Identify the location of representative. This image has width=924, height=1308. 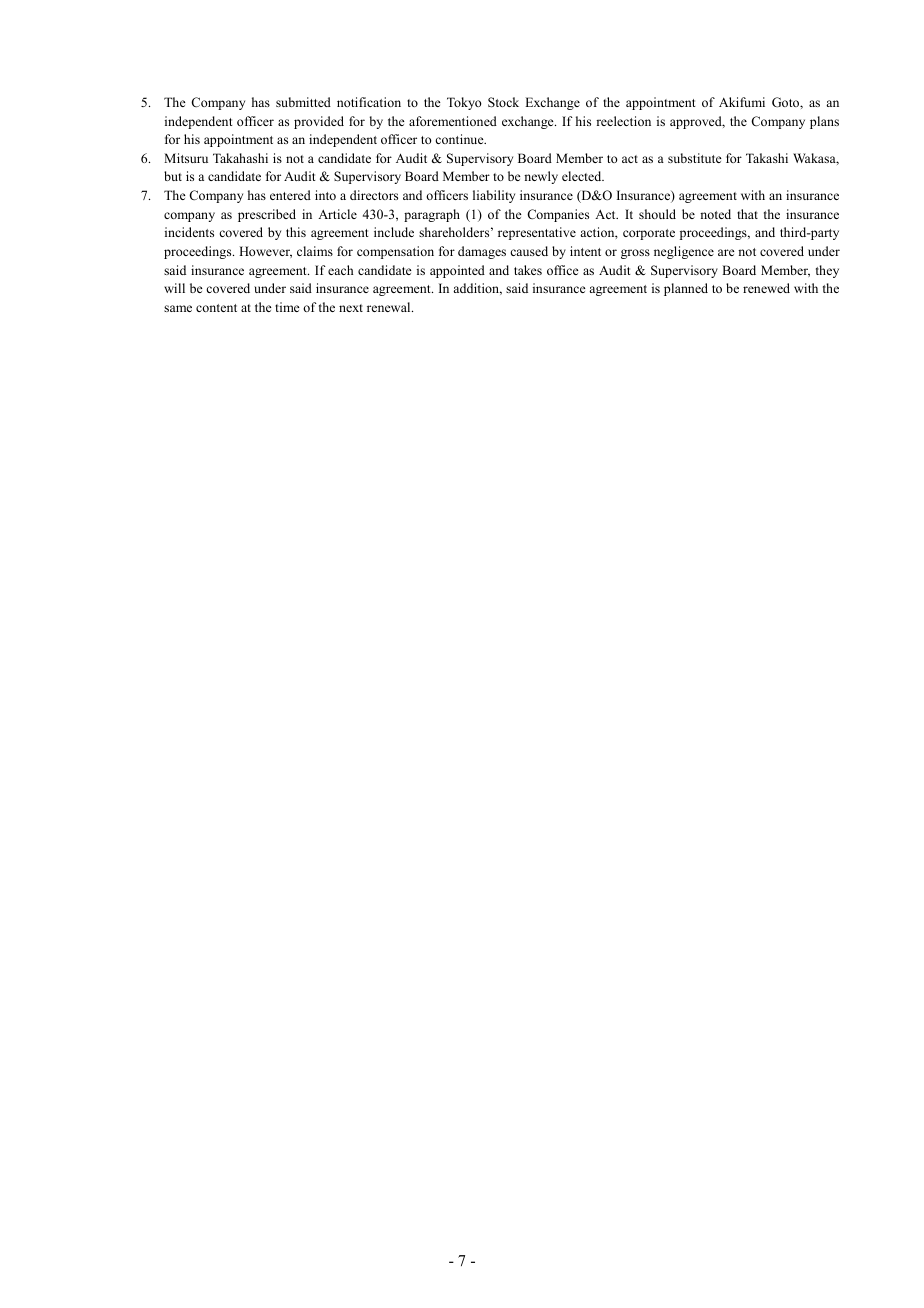
(537, 233).
